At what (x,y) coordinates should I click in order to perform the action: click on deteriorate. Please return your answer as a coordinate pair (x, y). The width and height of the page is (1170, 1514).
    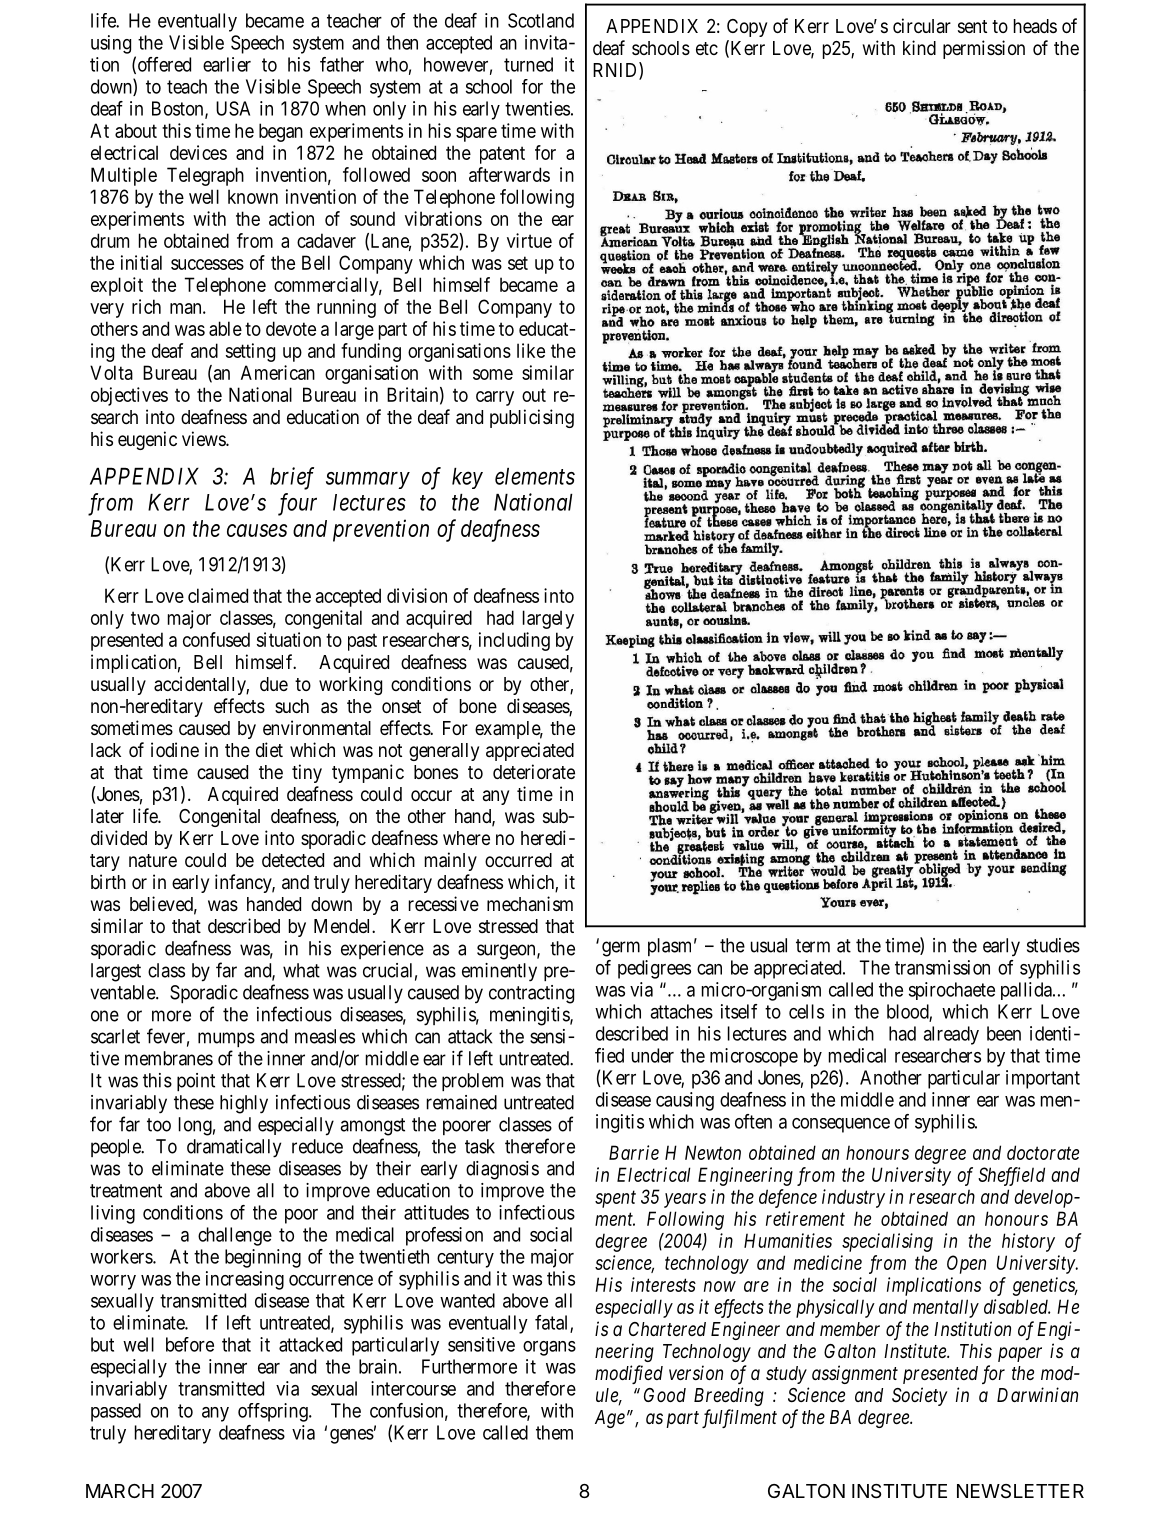
    Looking at the image, I should click on (534, 772).
